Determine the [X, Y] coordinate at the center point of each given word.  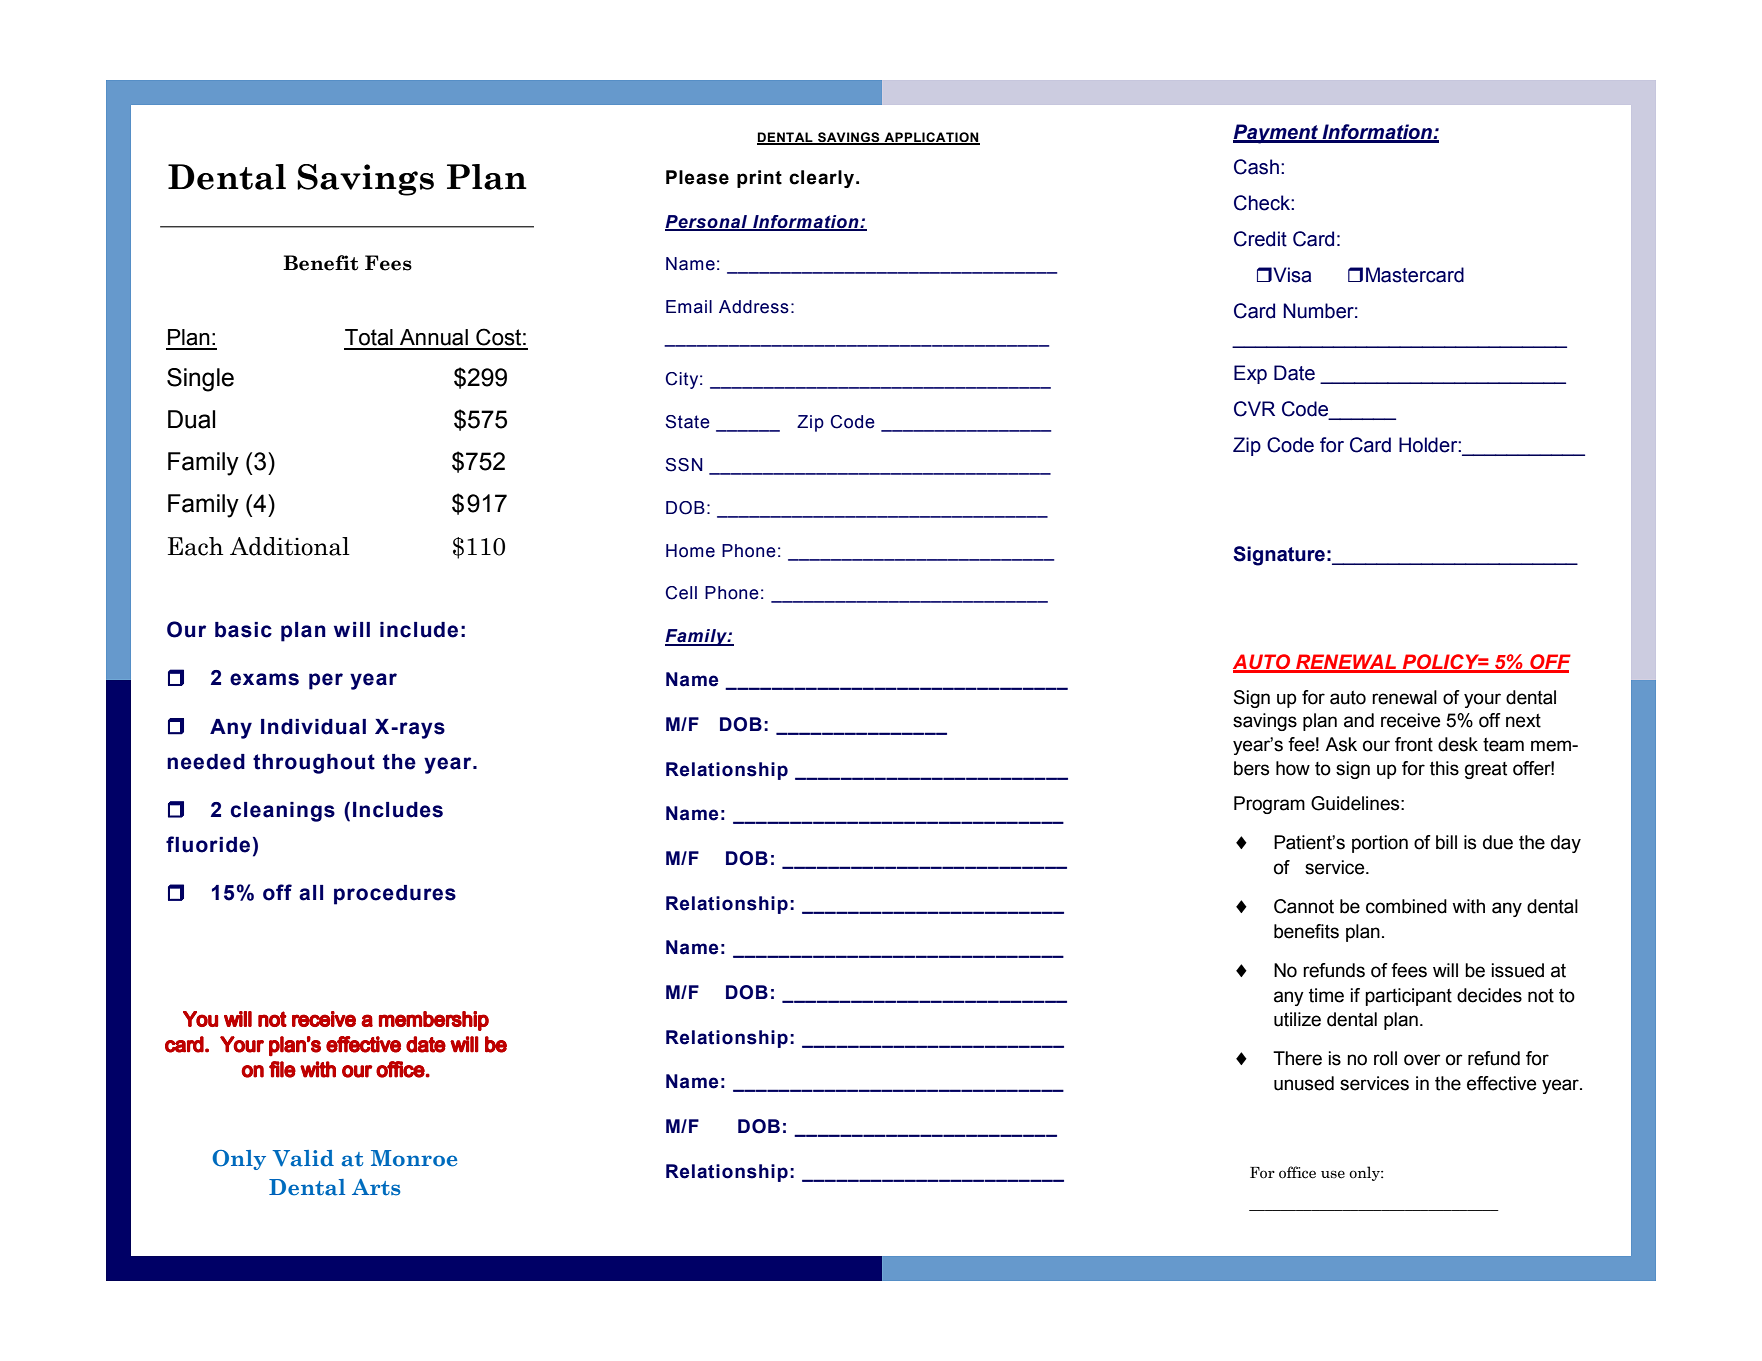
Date [1294, 373]
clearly [823, 179]
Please [697, 177]
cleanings [282, 812]
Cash [1256, 167]
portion [1380, 844]
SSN [684, 465]
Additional [290, 546]
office [1297, 1172]
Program [1269, 805]
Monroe [414, 1158]
